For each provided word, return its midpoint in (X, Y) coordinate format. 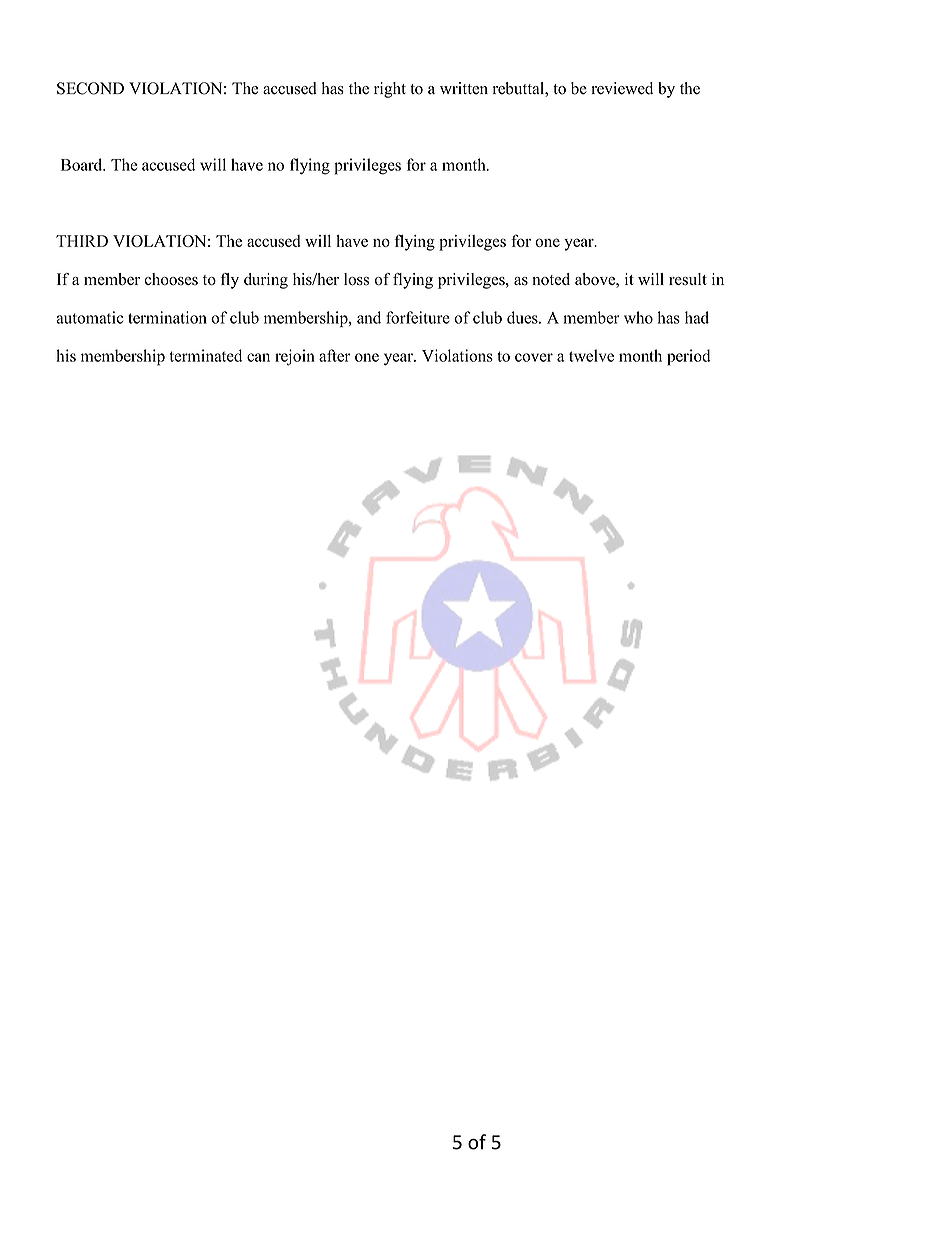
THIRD (82, 241)
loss (356, 279)
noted (551, 279)
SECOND (90, 88)
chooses (171, 279)
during (266, 281)
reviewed (622, 88)
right (390, 90)
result (688, 279)
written (464, 88)
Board (83, 164)
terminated (205, 355)
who (638, 317)
